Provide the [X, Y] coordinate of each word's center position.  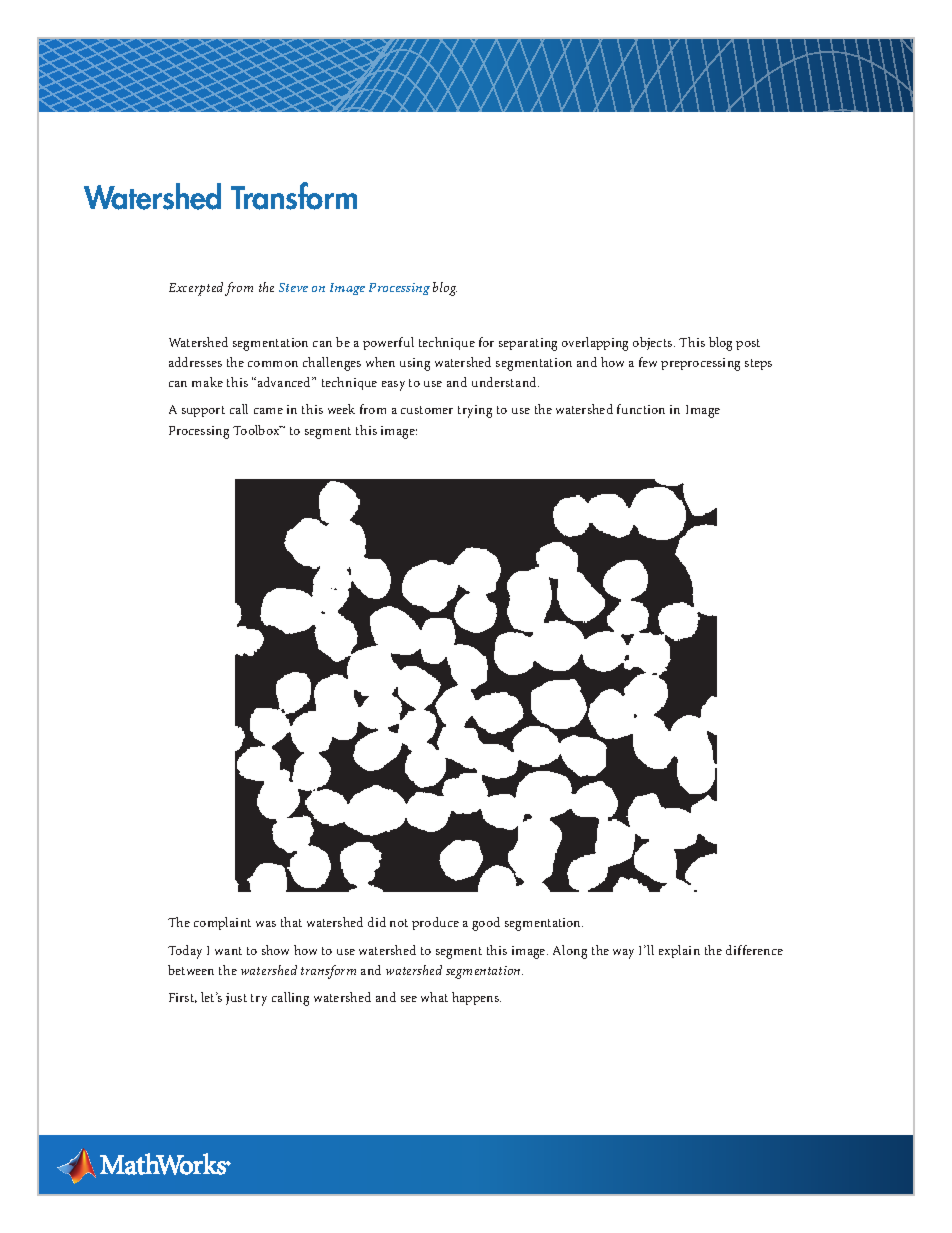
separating [528, 344]
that [291, 922]
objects [654, 343]
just [236, 999]
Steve [293, 287]
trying [475, 411]
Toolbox [257, 430]
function [641, 409]
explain [679, 951]
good [486, 924]
